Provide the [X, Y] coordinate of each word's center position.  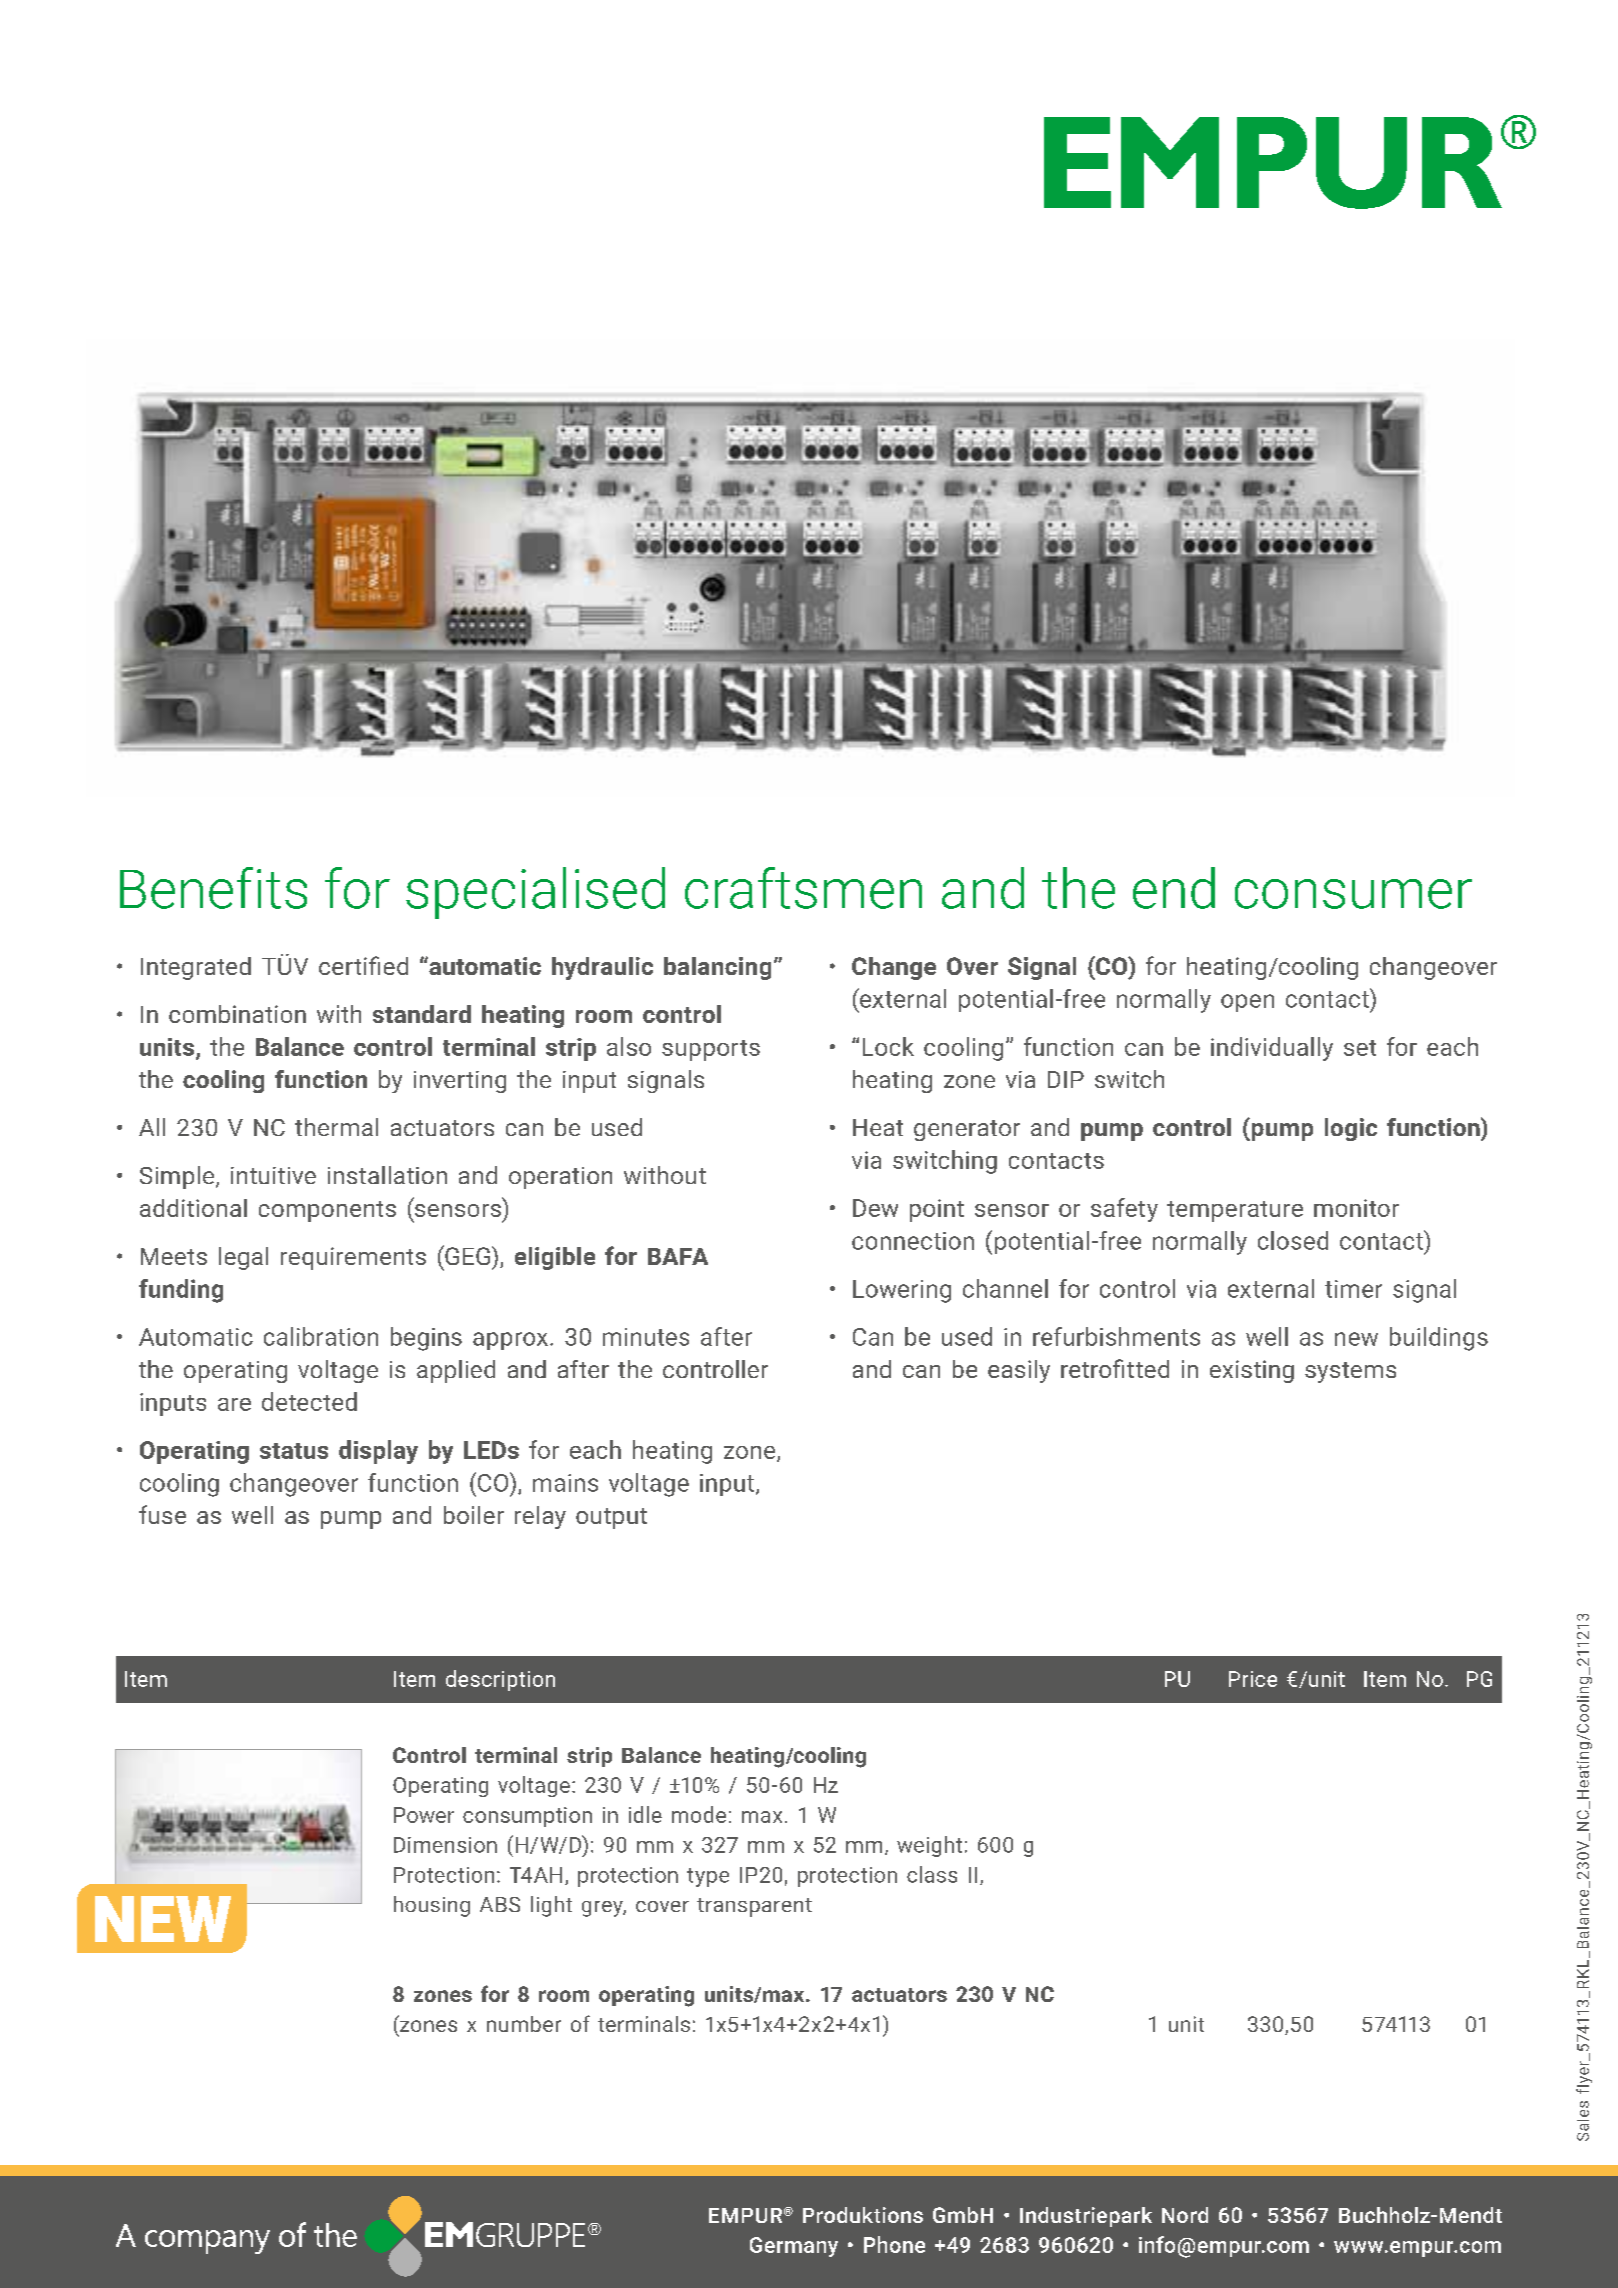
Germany [794, 2247]
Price [1253, 1679]
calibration [321, 1336]
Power [424, 1815]
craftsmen [803, 888]
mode [699, 1814]
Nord [1185, 2215]
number [524, 2024]
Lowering [902, 1291]
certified [363, 965]
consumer [1353, 894]
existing [1252, 1371]
